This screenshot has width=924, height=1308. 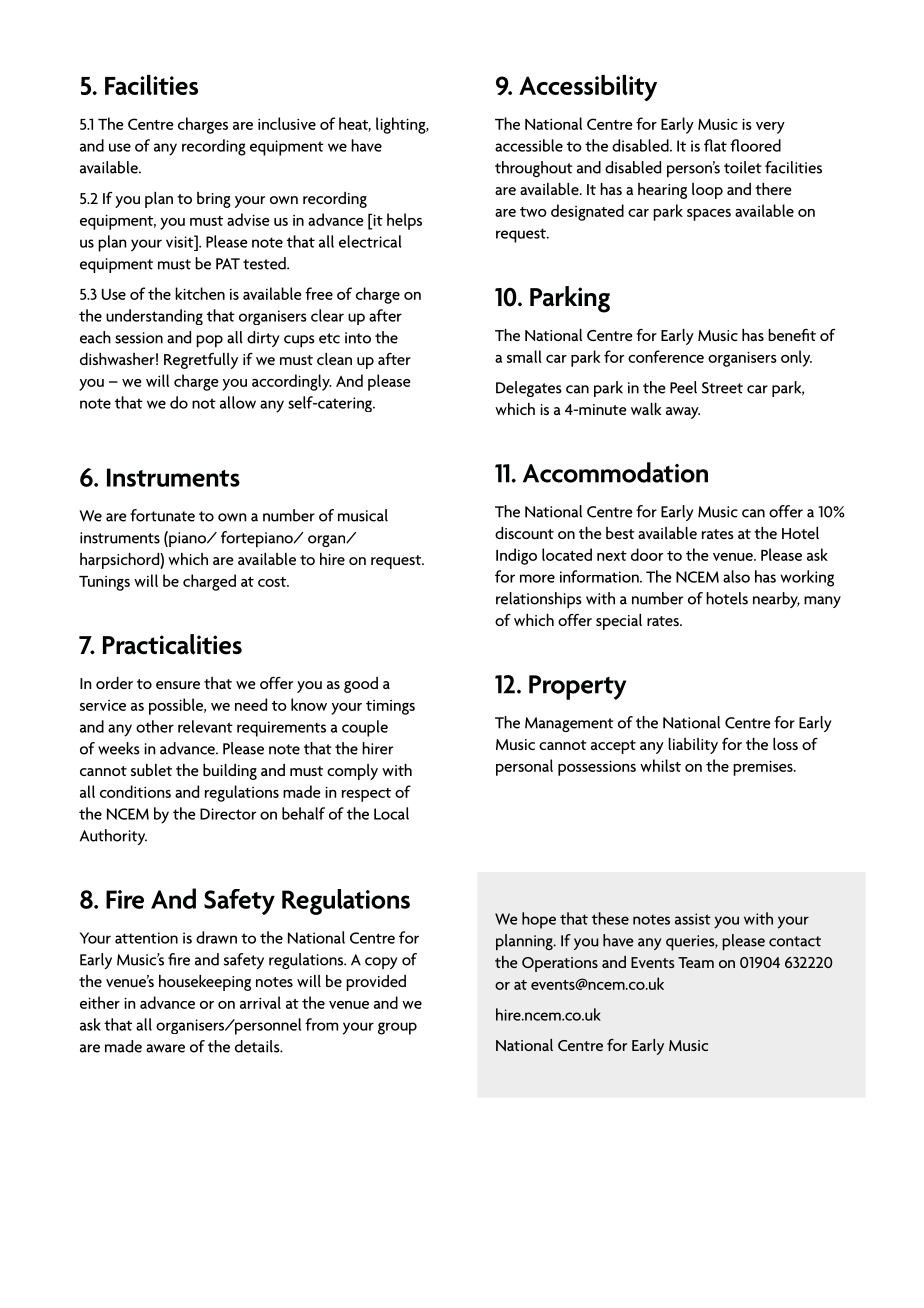 I want to click on Director, so click(x=228, y=814).
